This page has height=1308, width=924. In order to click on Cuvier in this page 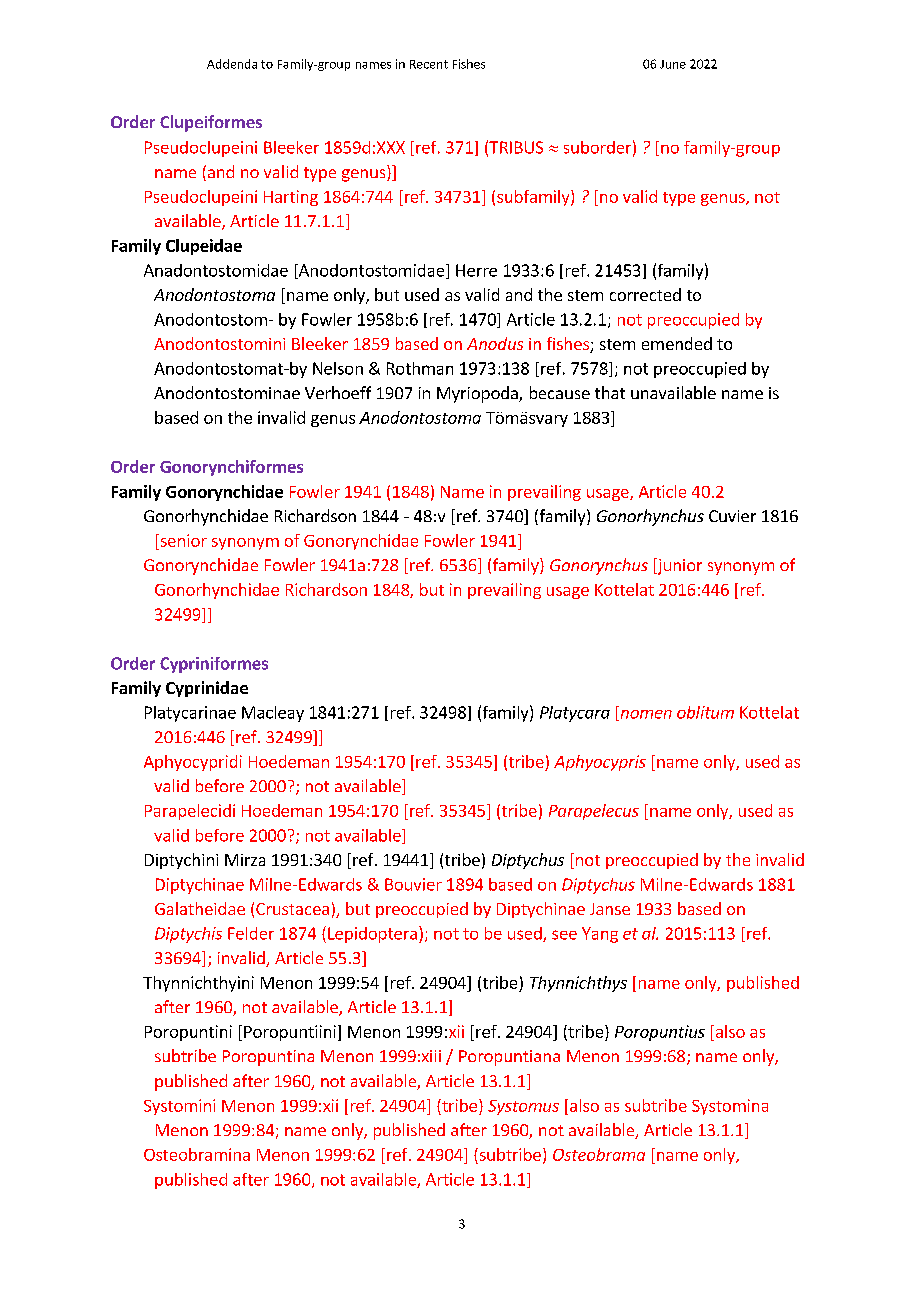, I will do `click(732, 516)`.
